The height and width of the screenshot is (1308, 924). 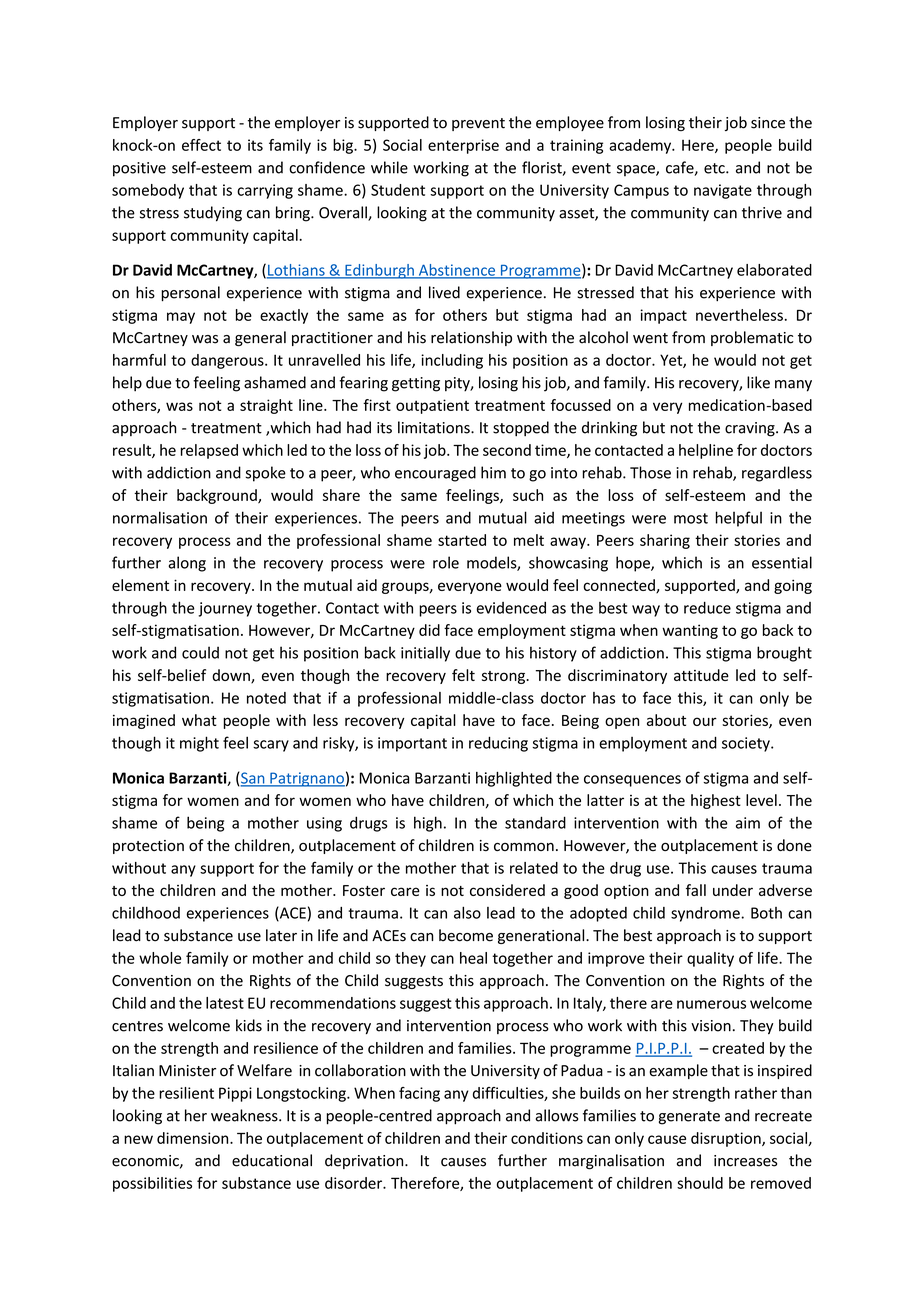 What do you see at coordinates (452, 361) in the screenshot?
I see `including` at bounding box center [452, 361].
